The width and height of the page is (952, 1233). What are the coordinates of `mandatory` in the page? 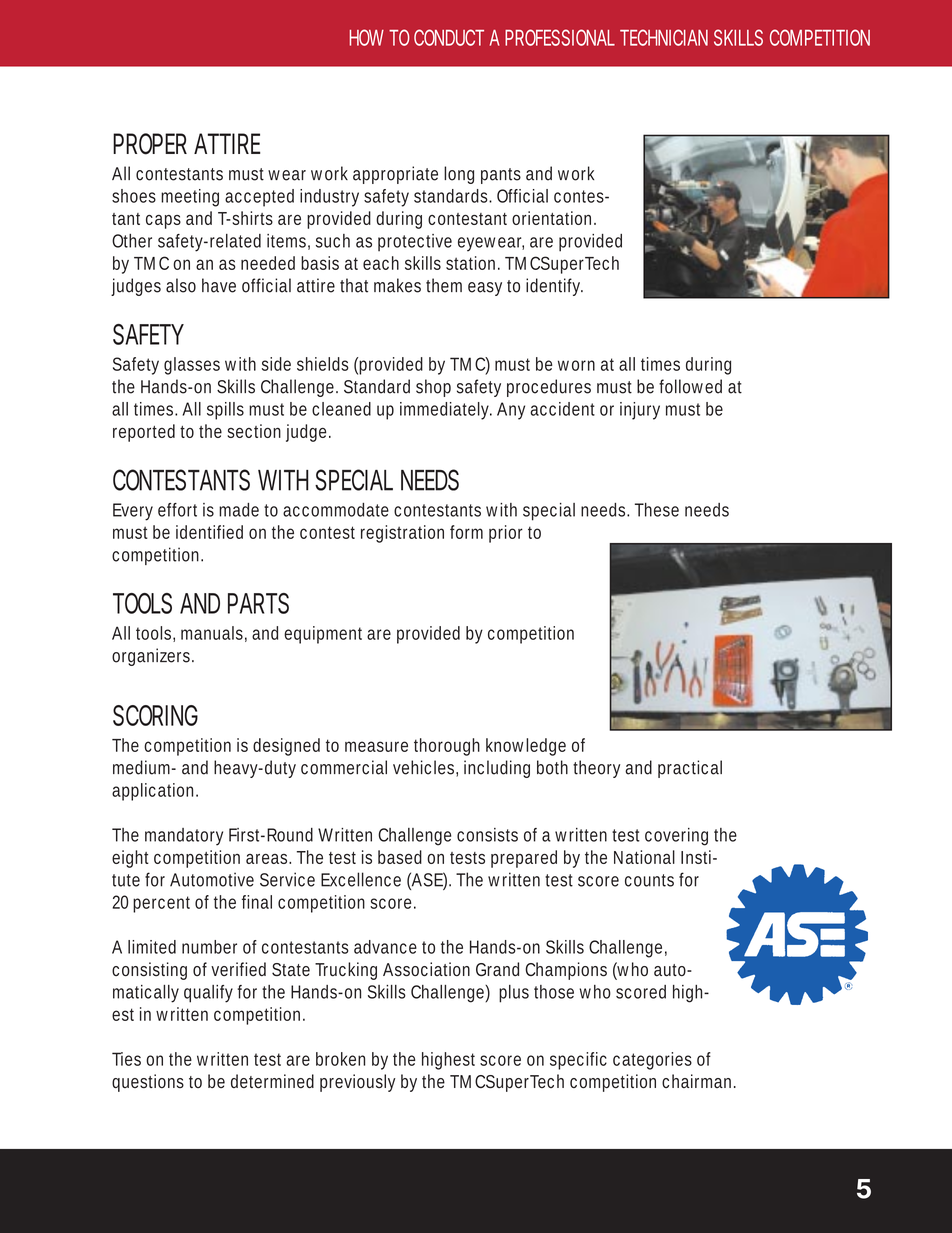 It's located at (184, 837).
